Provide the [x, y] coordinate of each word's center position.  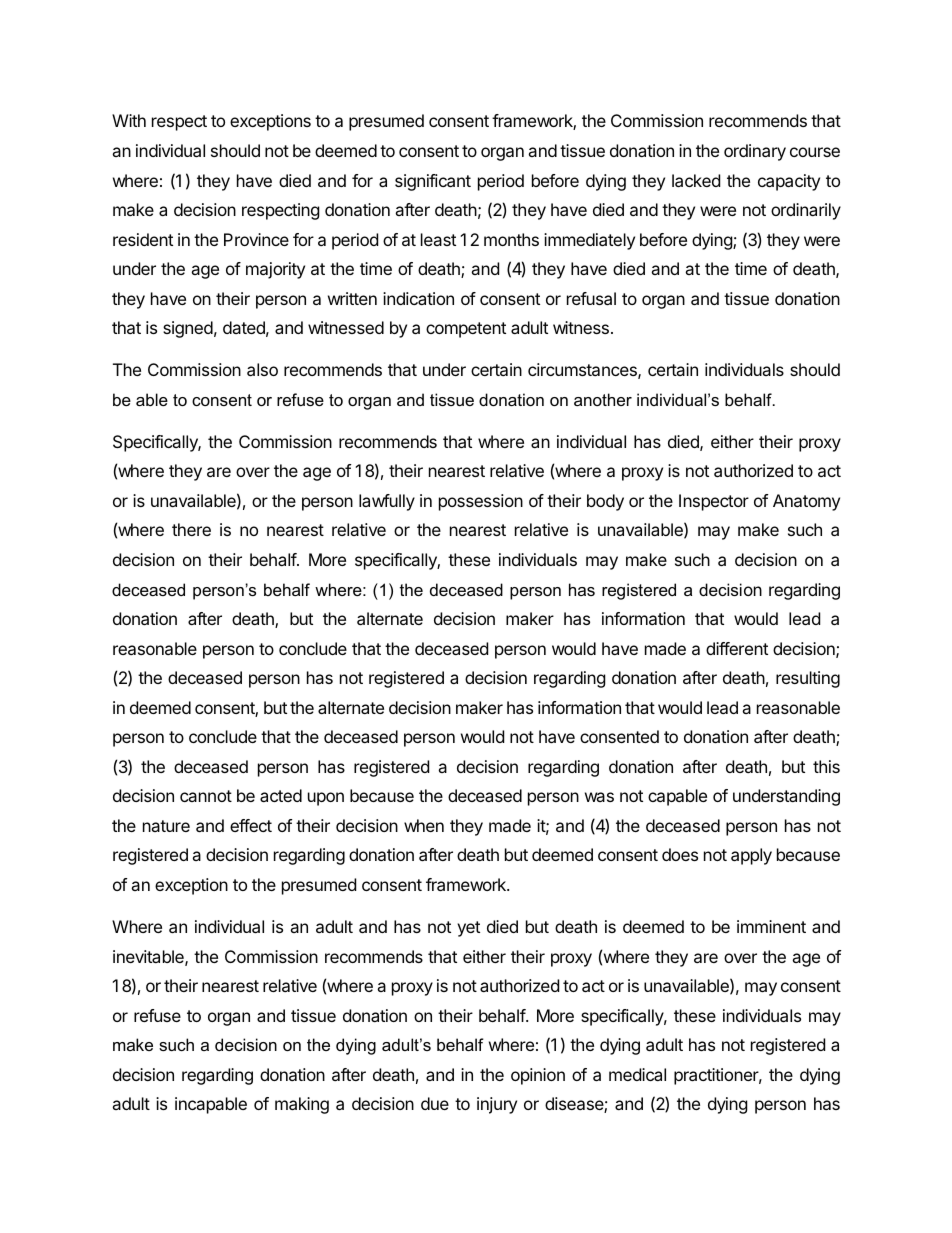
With [129, 120]
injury [497, 1105]
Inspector [714, 502]
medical [637, 1074]
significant [433, 182]
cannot [206, 796]
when [424, 825]
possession [481, 502]
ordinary [755, 152]
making [302, 1105]
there [191, 529]
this [826, 766]
